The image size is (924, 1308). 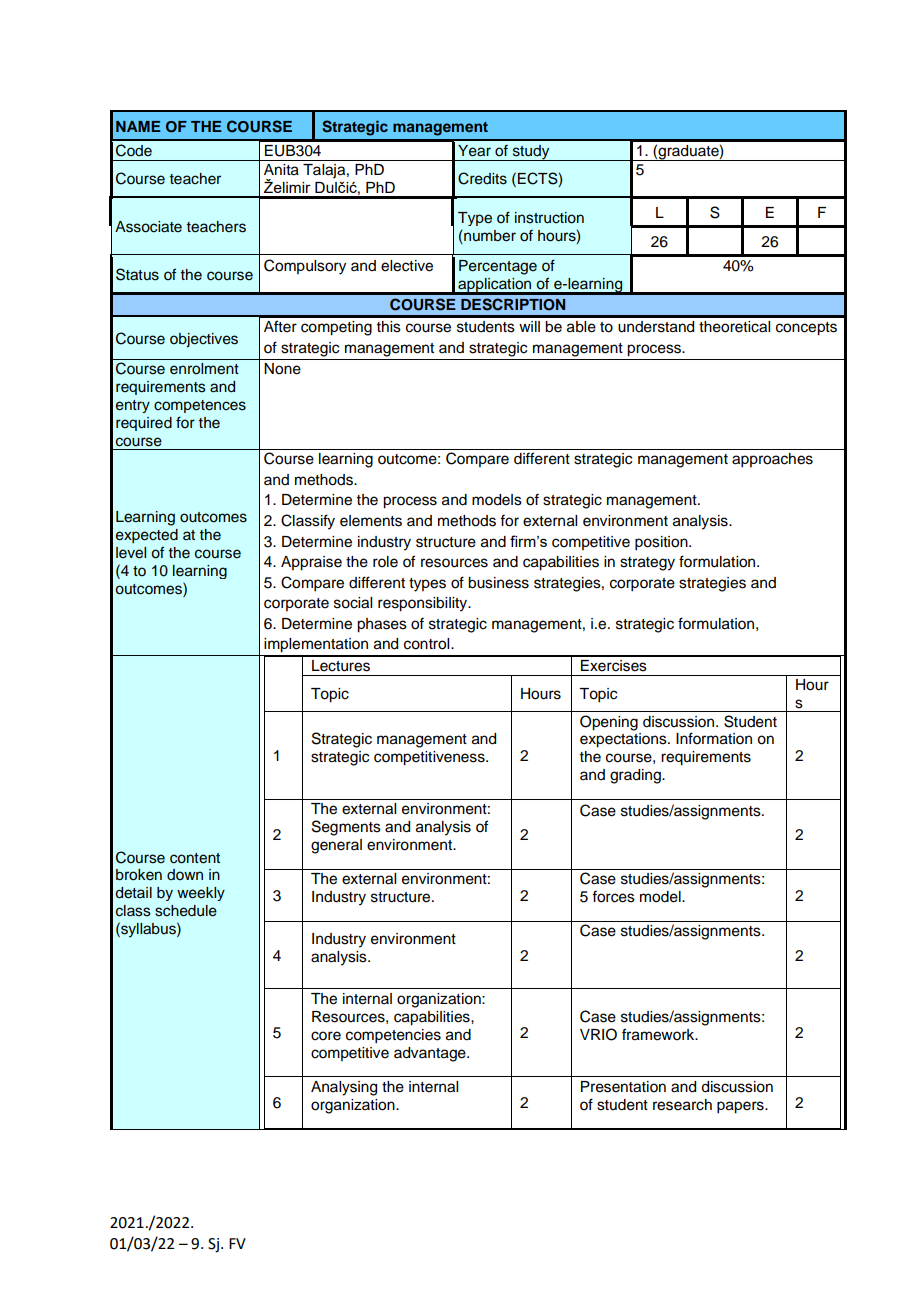 I want to click on core, so click(x=326, y=1036).
